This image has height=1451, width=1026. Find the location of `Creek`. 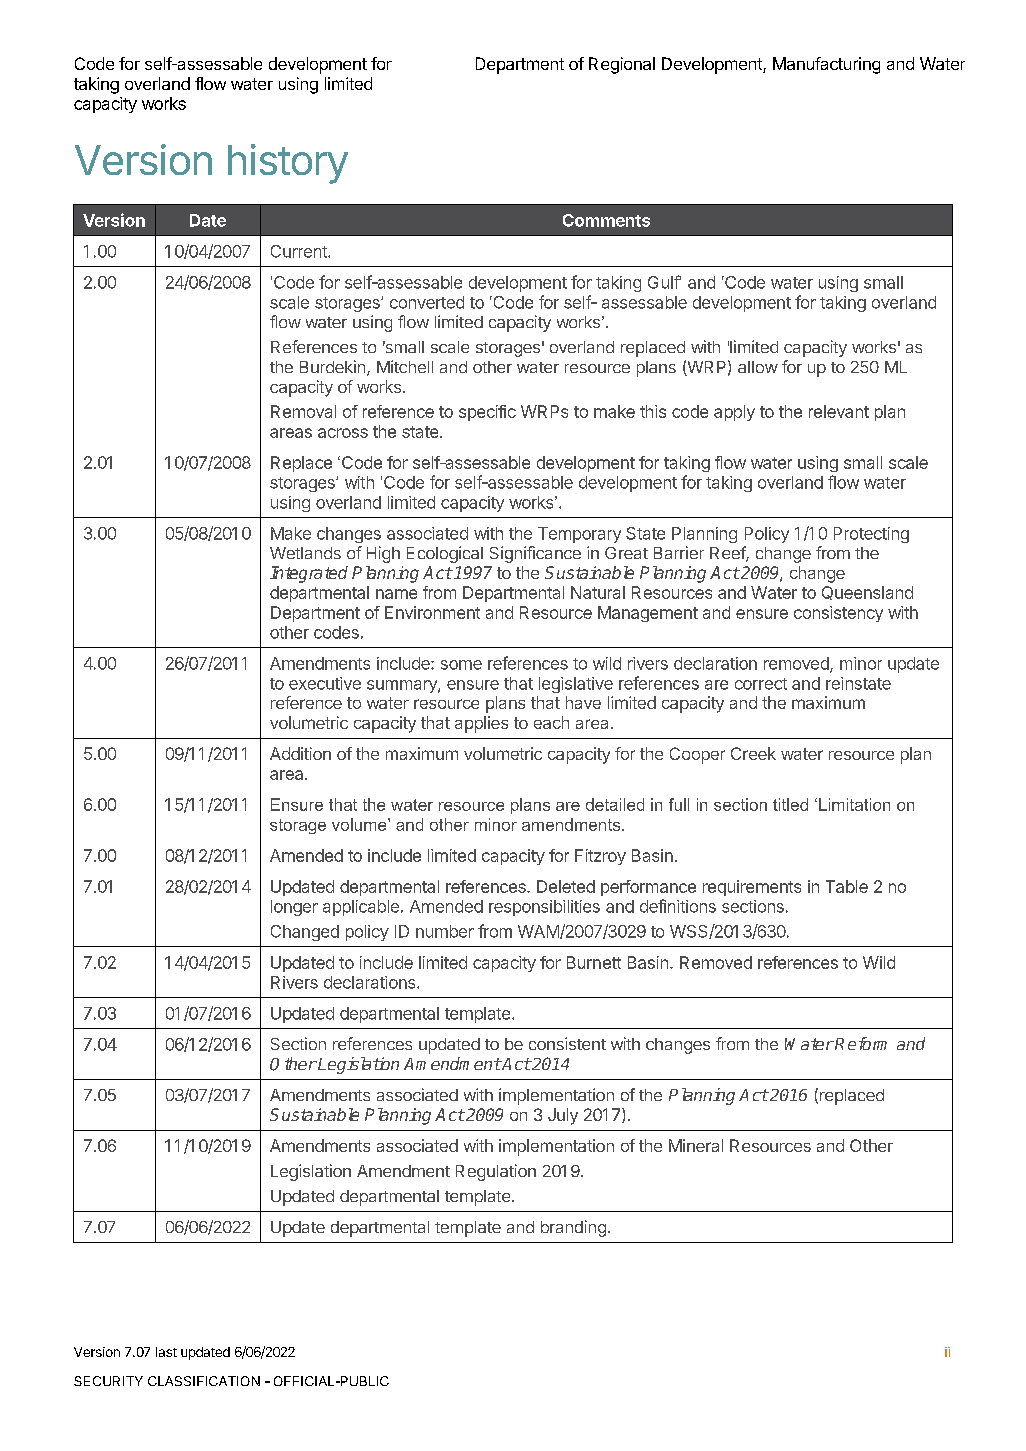

Creek is located at coordinates (753, 753).
